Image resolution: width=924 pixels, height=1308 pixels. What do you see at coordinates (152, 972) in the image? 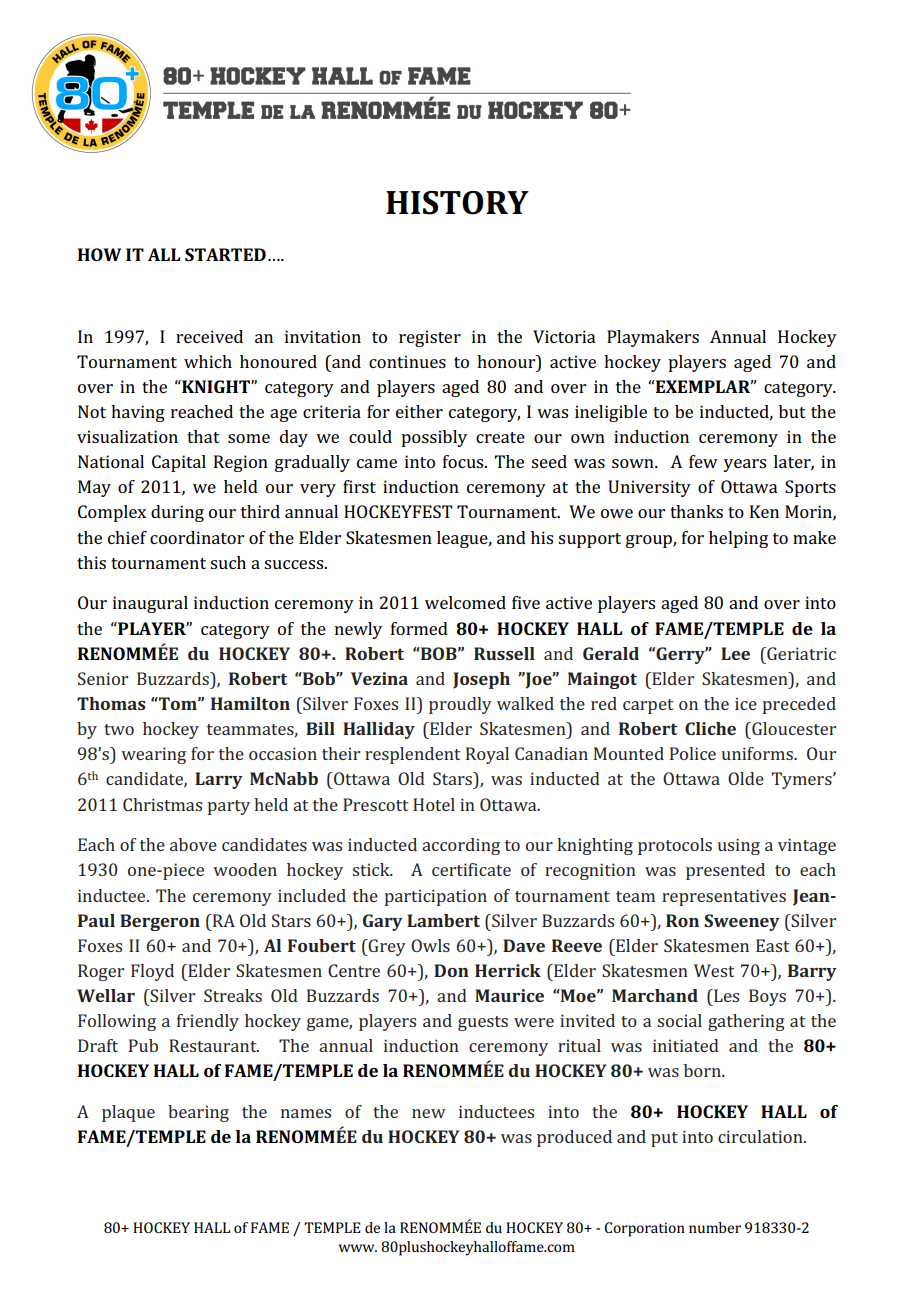
I see `Floyd` at bounding box center [152, 972].
